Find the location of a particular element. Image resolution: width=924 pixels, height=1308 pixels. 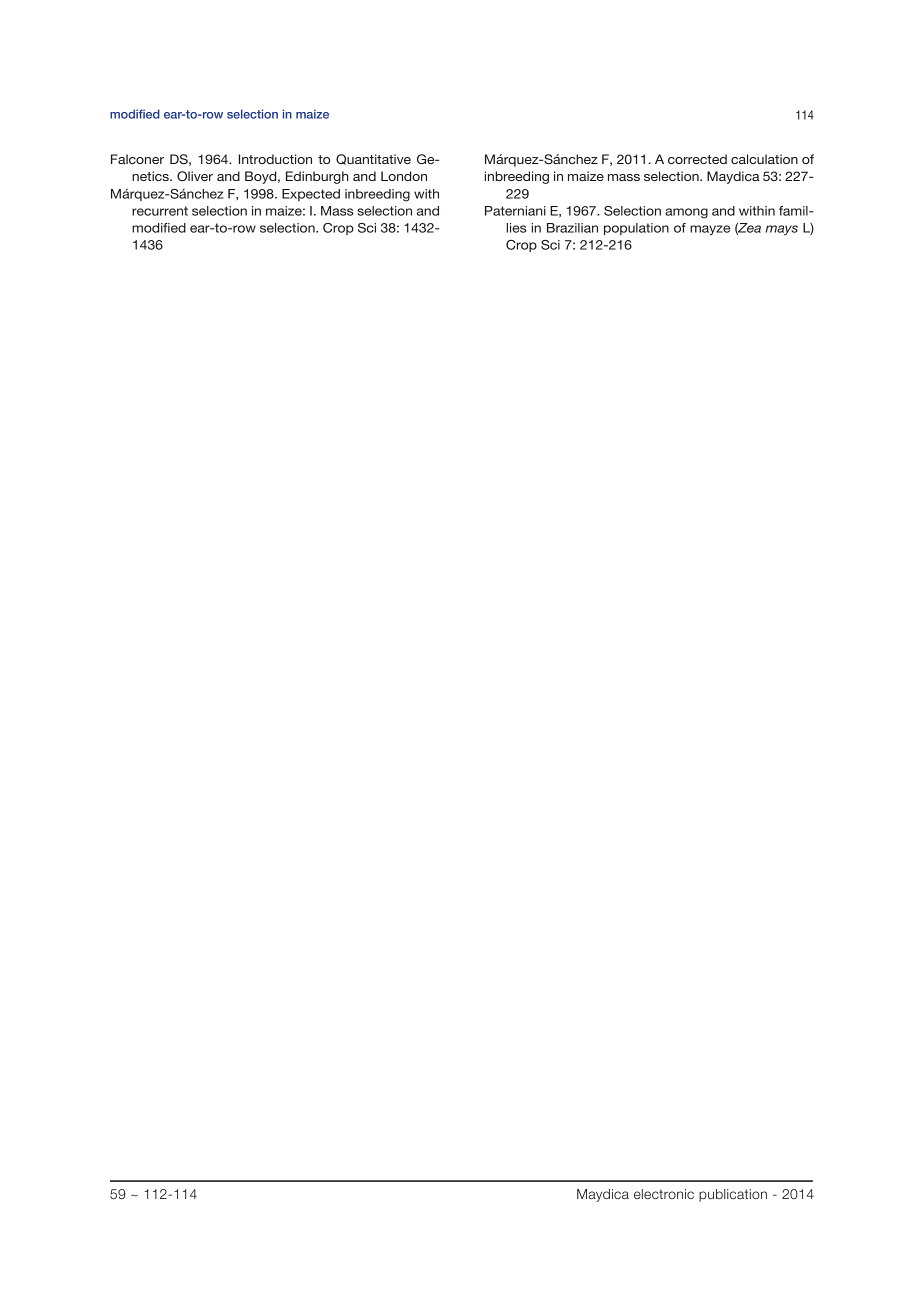

Brazilian is located at coordinates (572, 228).
